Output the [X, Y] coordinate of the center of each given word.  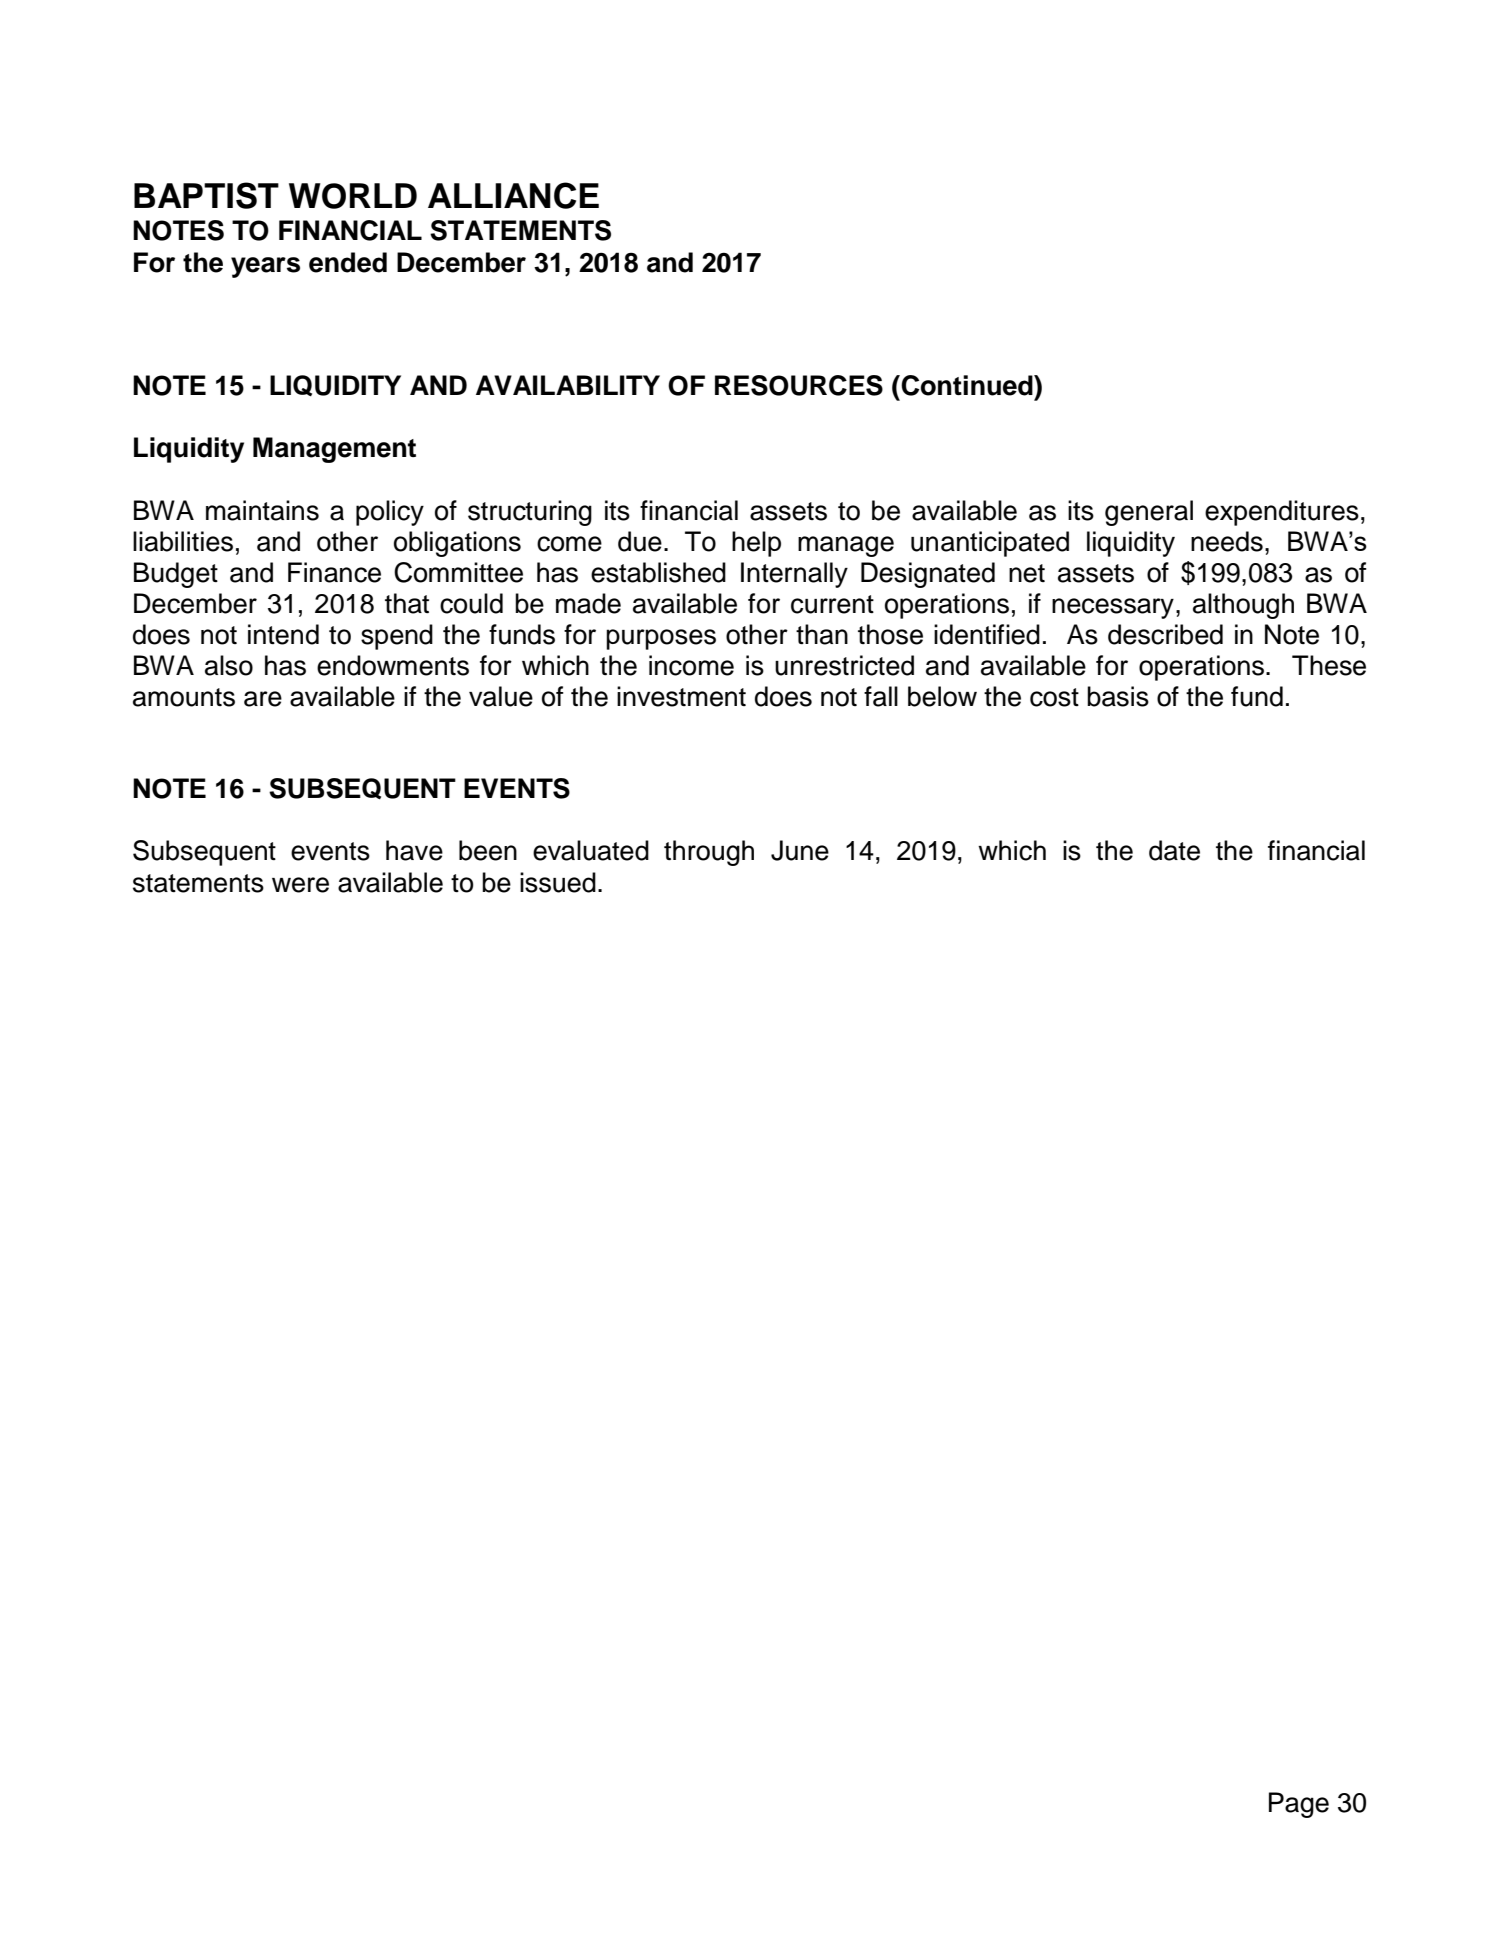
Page [1299, 1805]
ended [348, 262]
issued [558, 882]
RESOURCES [799, 385]
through [709, 853]
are [263, 699]
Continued [967, 385]
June [800, 850]
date [1174, 850]
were [300, 885]
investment [681, 696]
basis [1118, 696]
